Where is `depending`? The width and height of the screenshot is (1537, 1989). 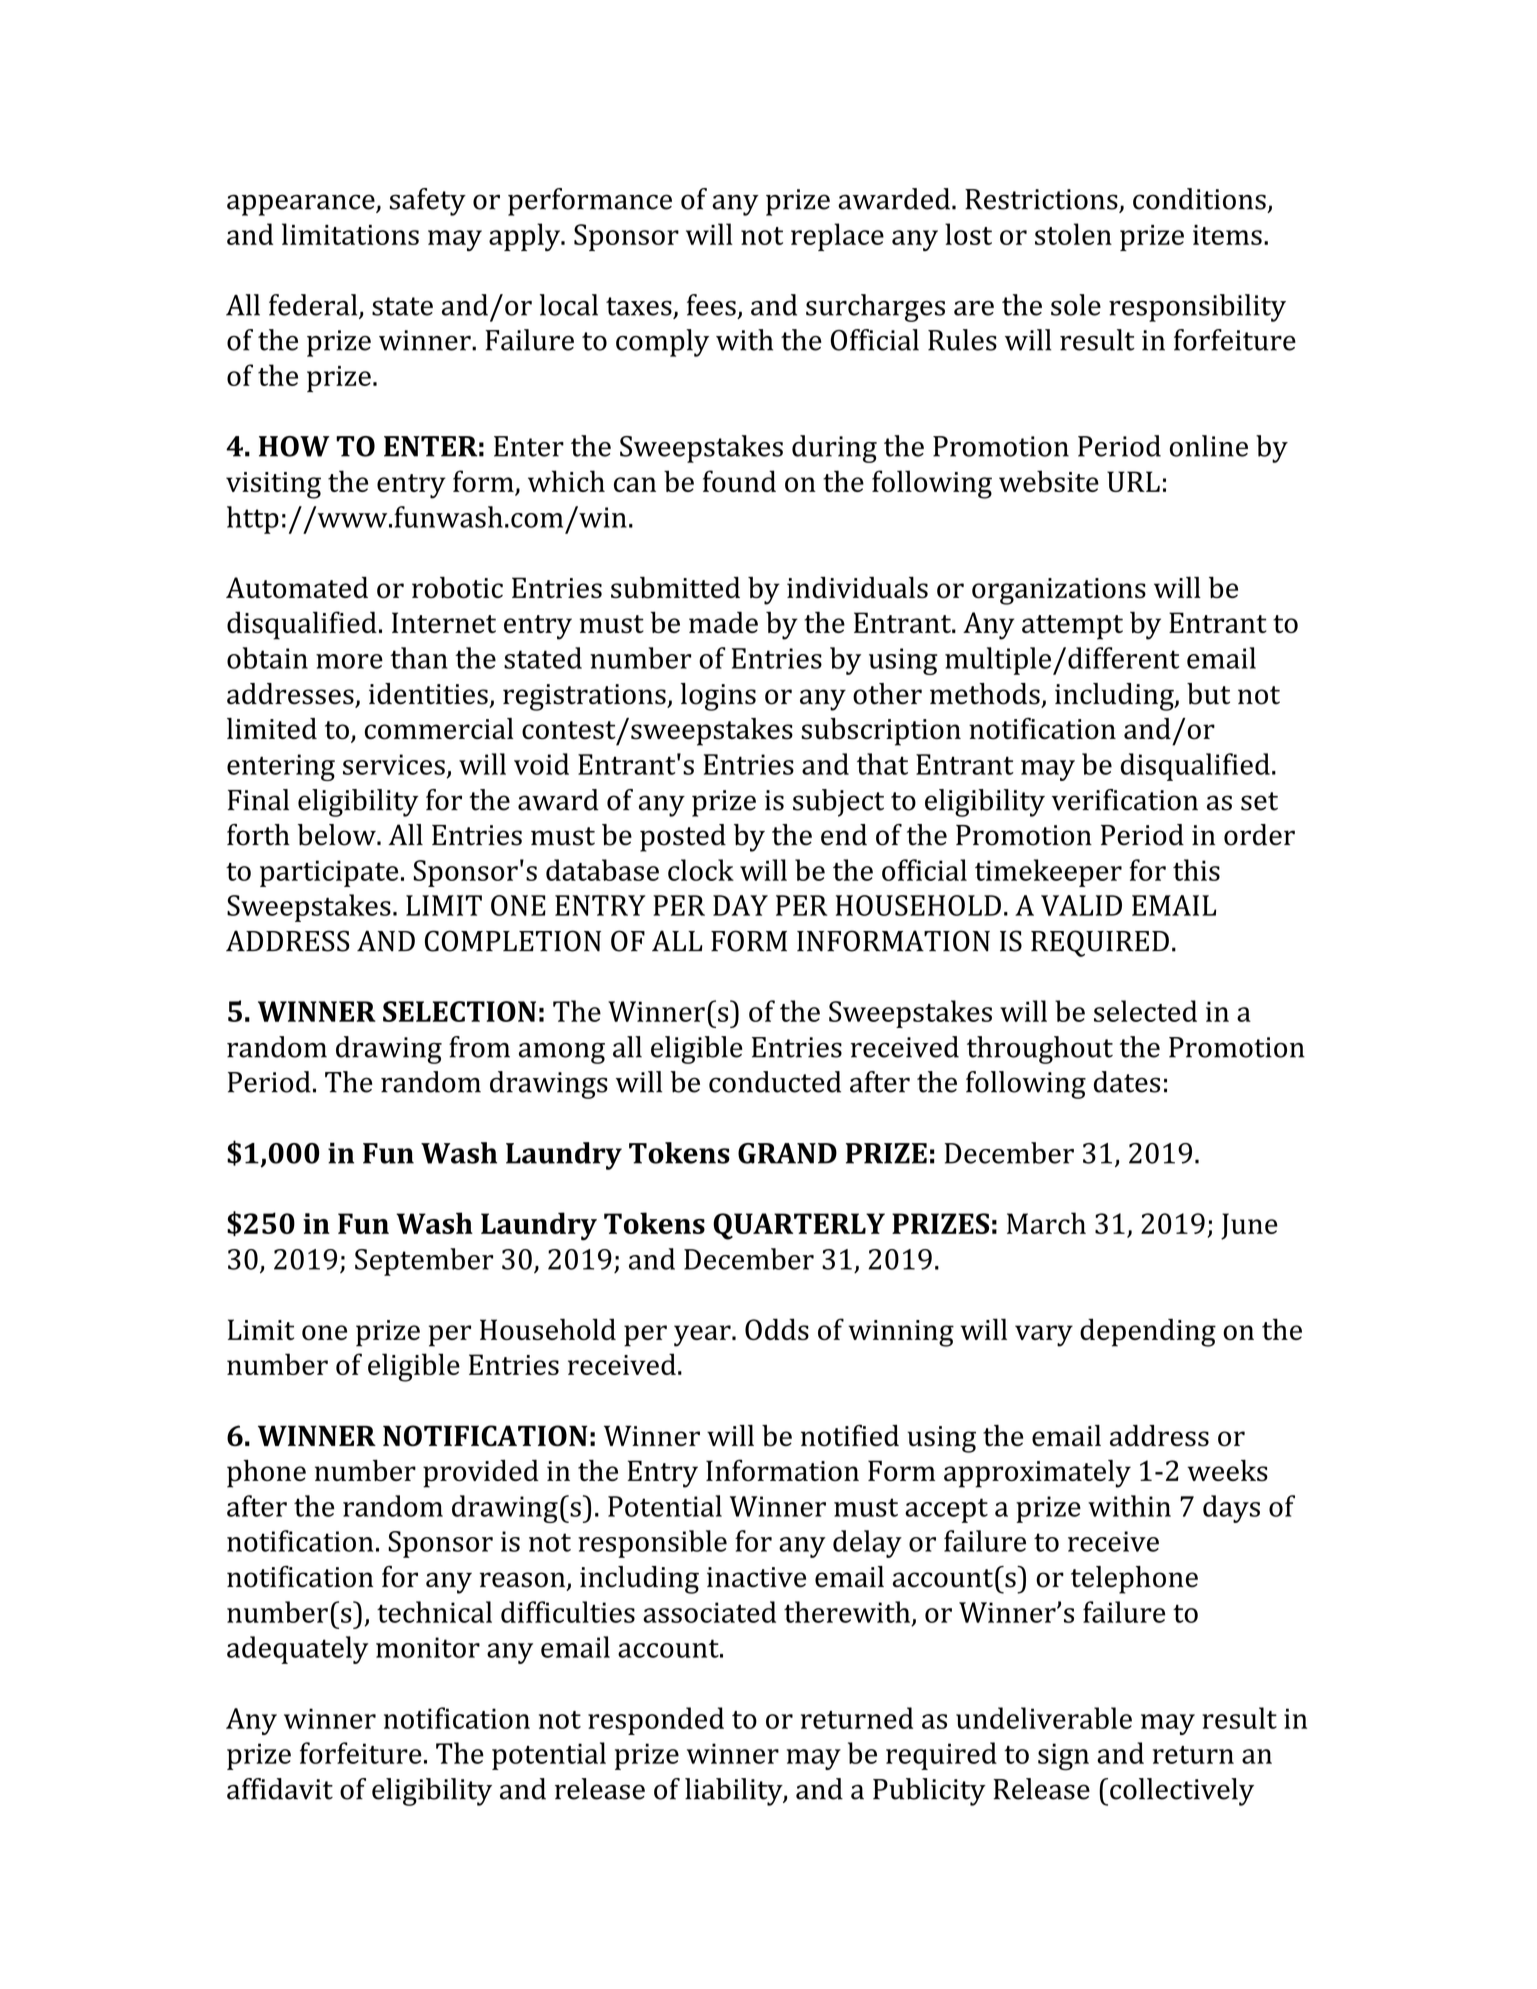 depending is located at coordinates (1148, 1332).
